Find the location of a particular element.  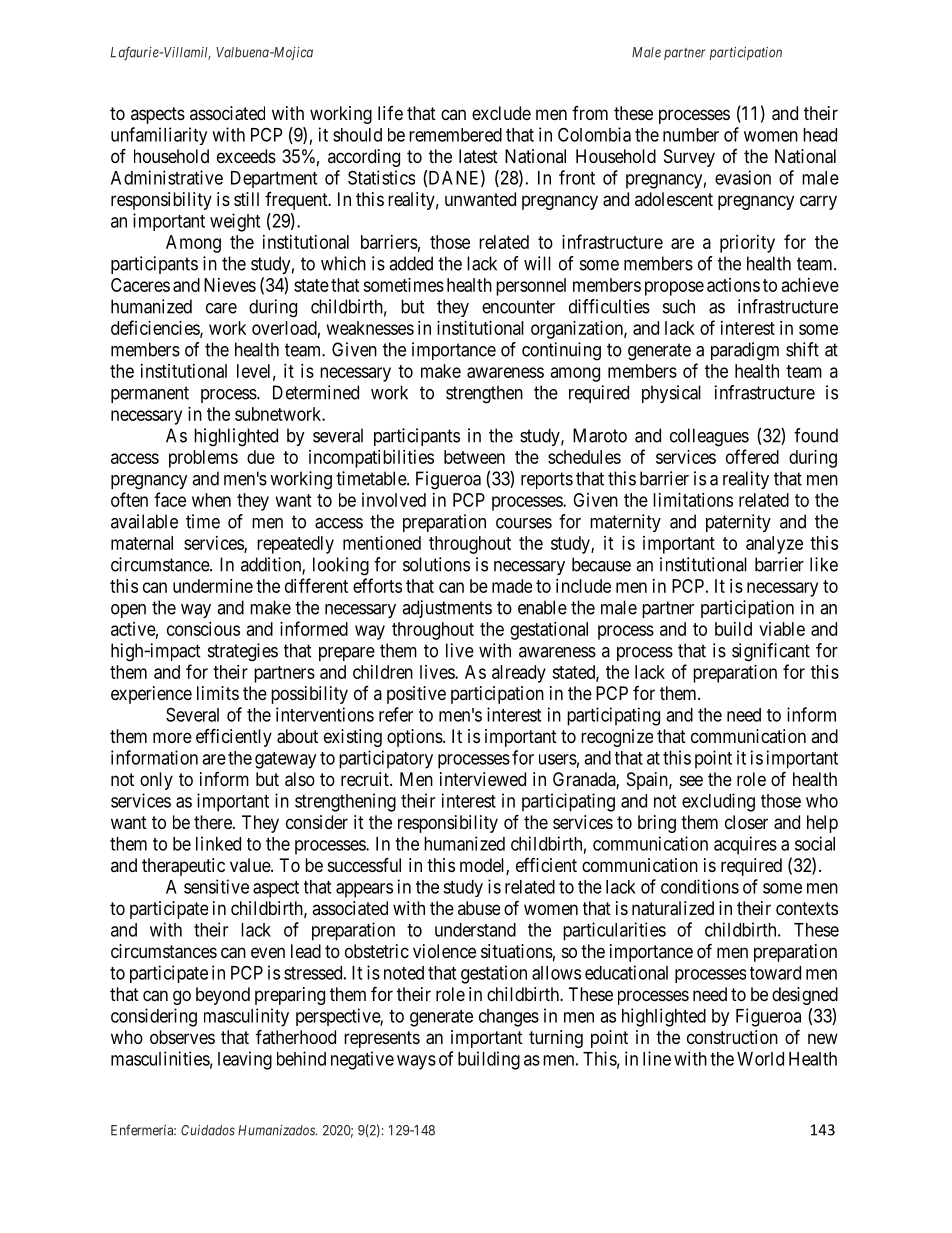

number is located at coordinates (691, 135).
